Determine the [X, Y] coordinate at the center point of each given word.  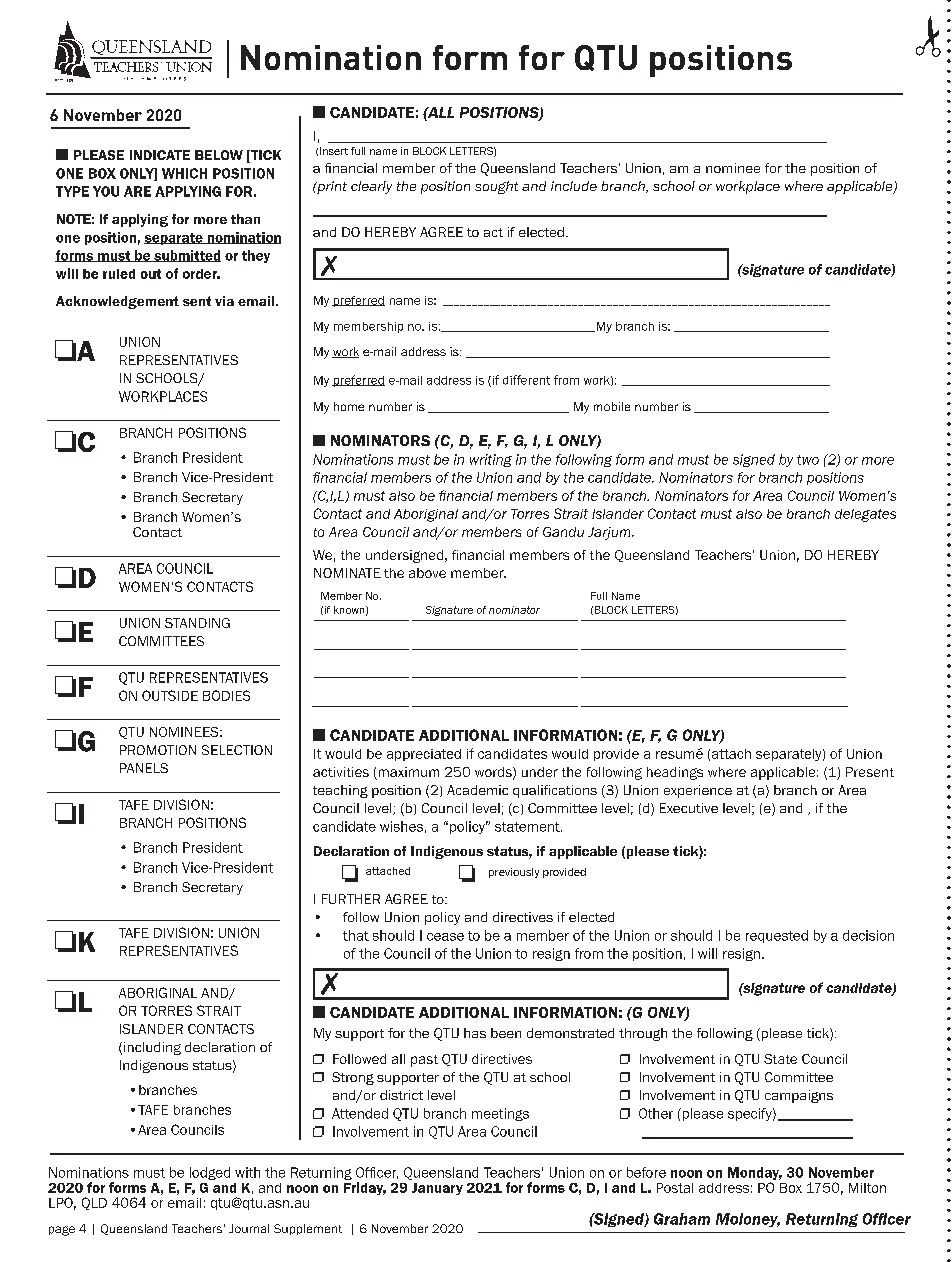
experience [698, 791]
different [526, 380]
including [152, 1048]
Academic [477, 790]
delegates [865, 515]
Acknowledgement [117, 302]
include [574, 186]
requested [777, 936]
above [427, 573]
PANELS [144, 768]
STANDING [197, 623]
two [808, 460]
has [475, 1033]
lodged [210, 1173]
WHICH [184, 173]
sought [496, 187]
